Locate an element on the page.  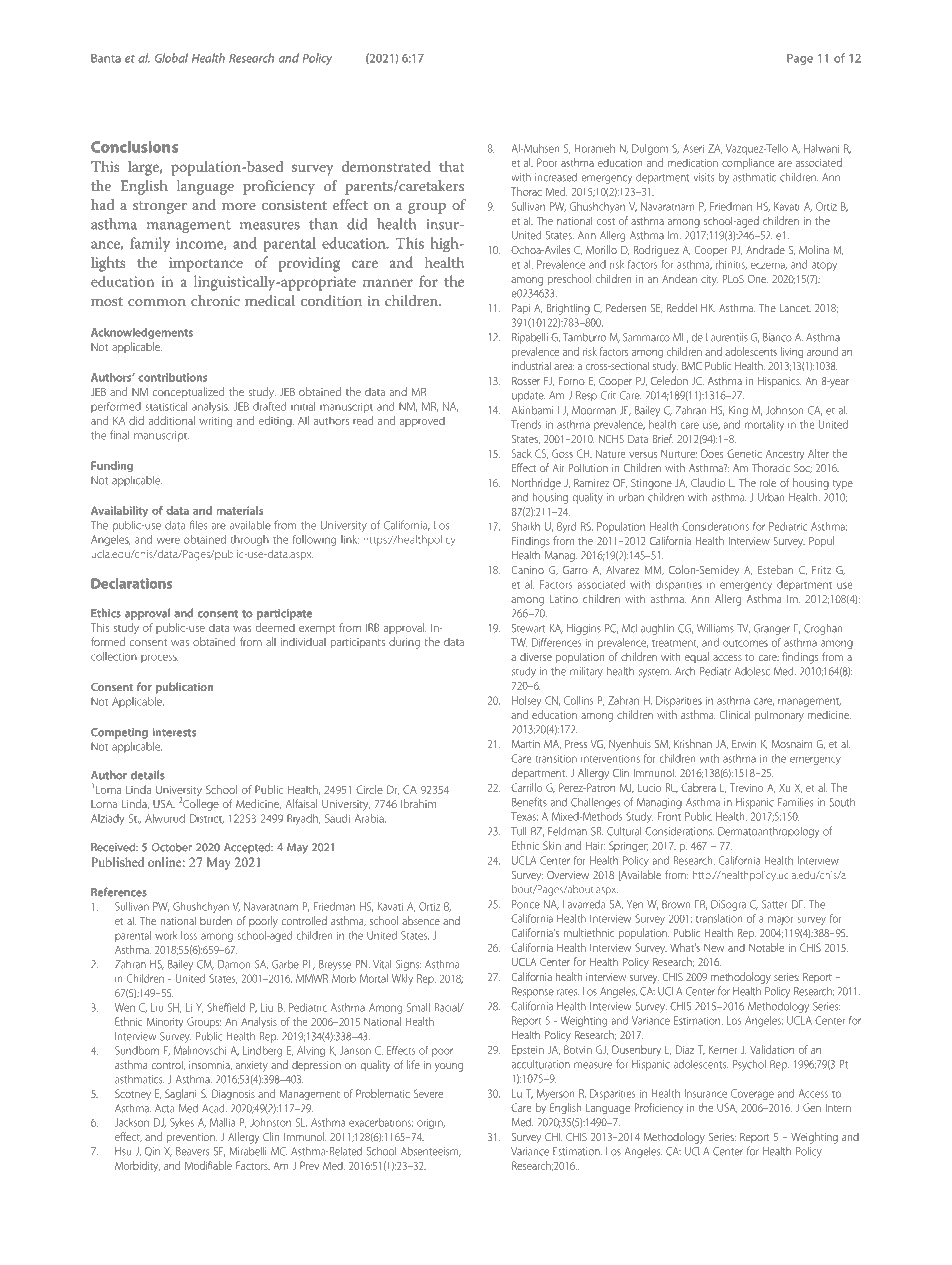
Shaikh is located at coordinates (526, 526).
